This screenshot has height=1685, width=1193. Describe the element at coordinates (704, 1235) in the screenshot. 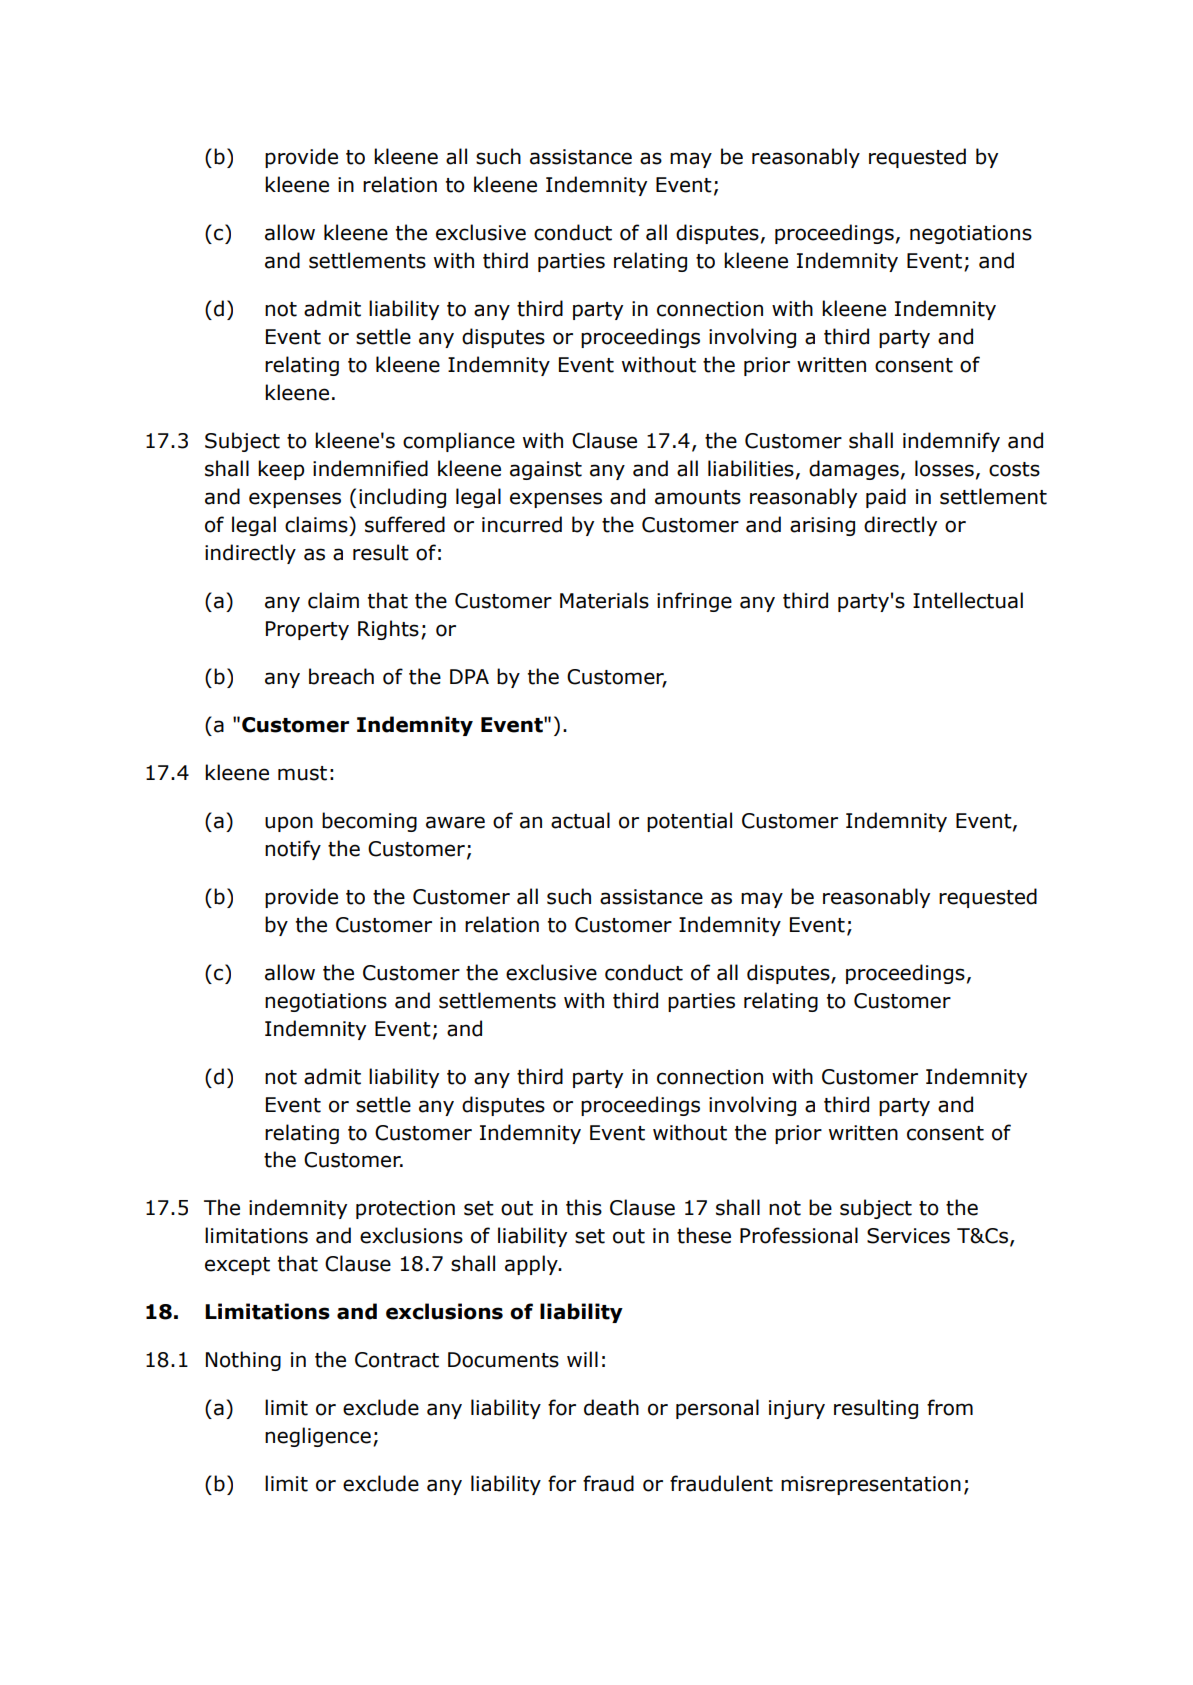

I see `these` at that location.
